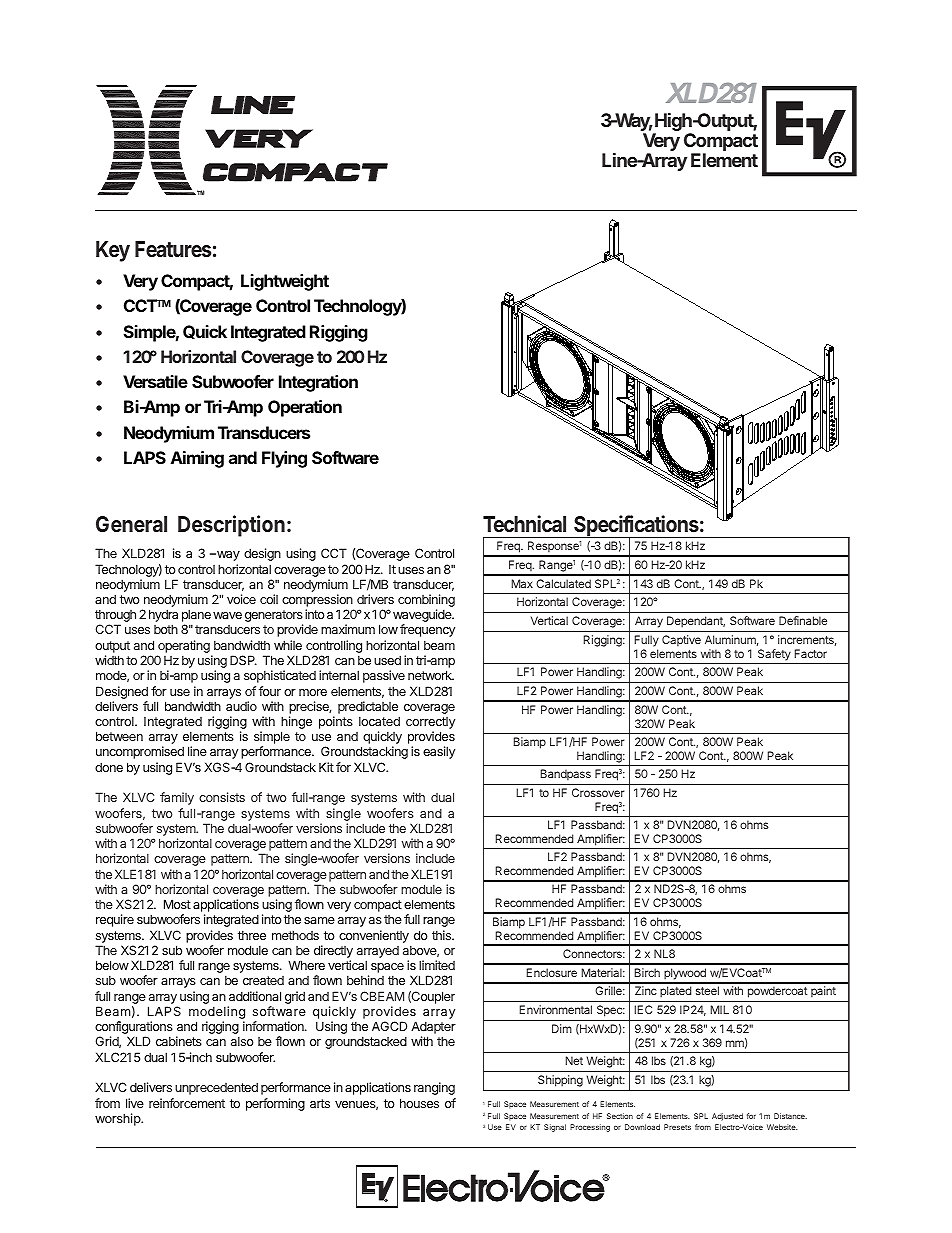  What do you see at coordinates (434, 1088) in the image?
I see `ranging` at bounding box center [434, 1088].
